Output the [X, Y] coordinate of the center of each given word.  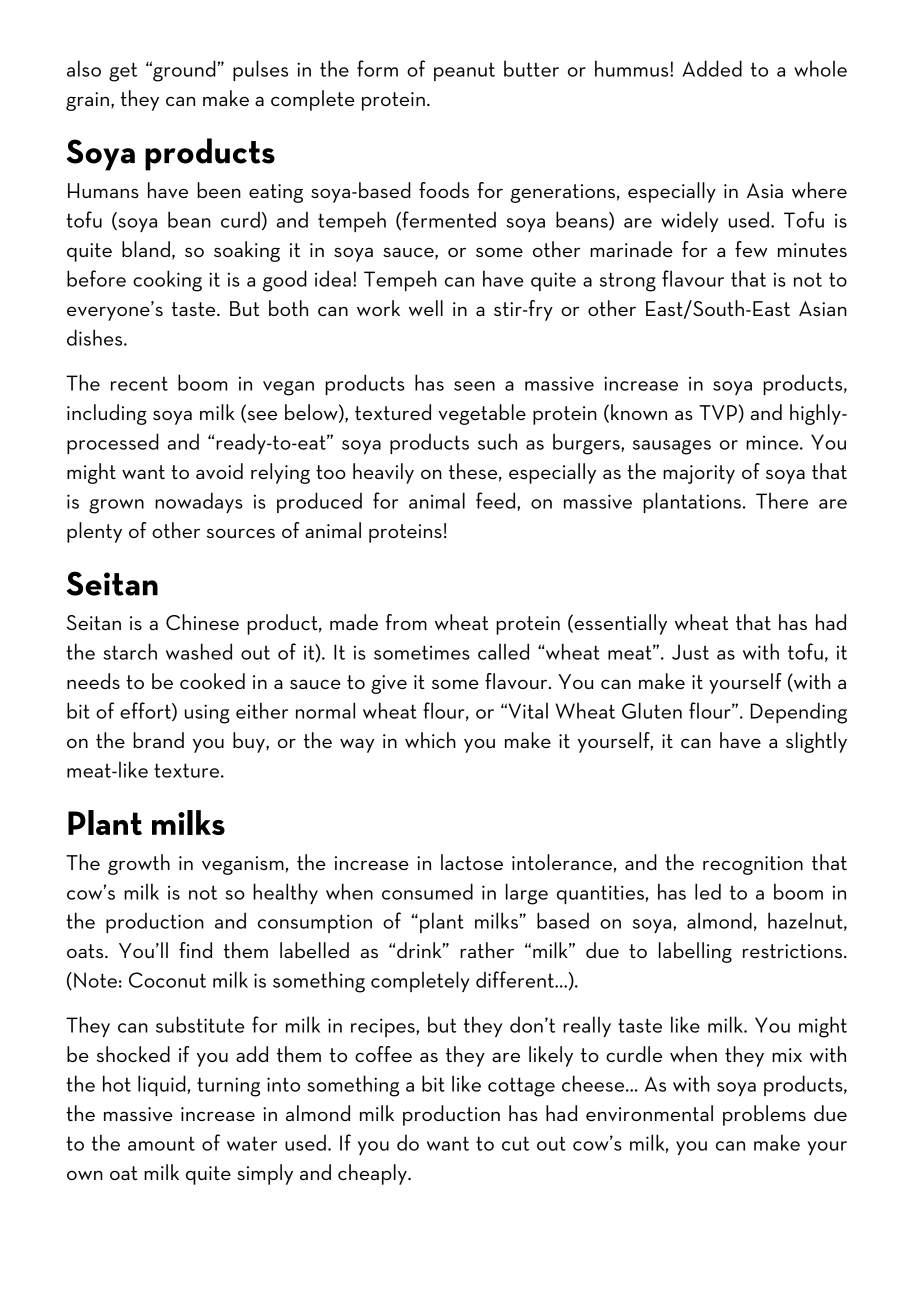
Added [712, 68]
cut [515, 1143]
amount [161, 1143]
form [377, 68]
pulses [260, 70]
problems [764, 1115]
